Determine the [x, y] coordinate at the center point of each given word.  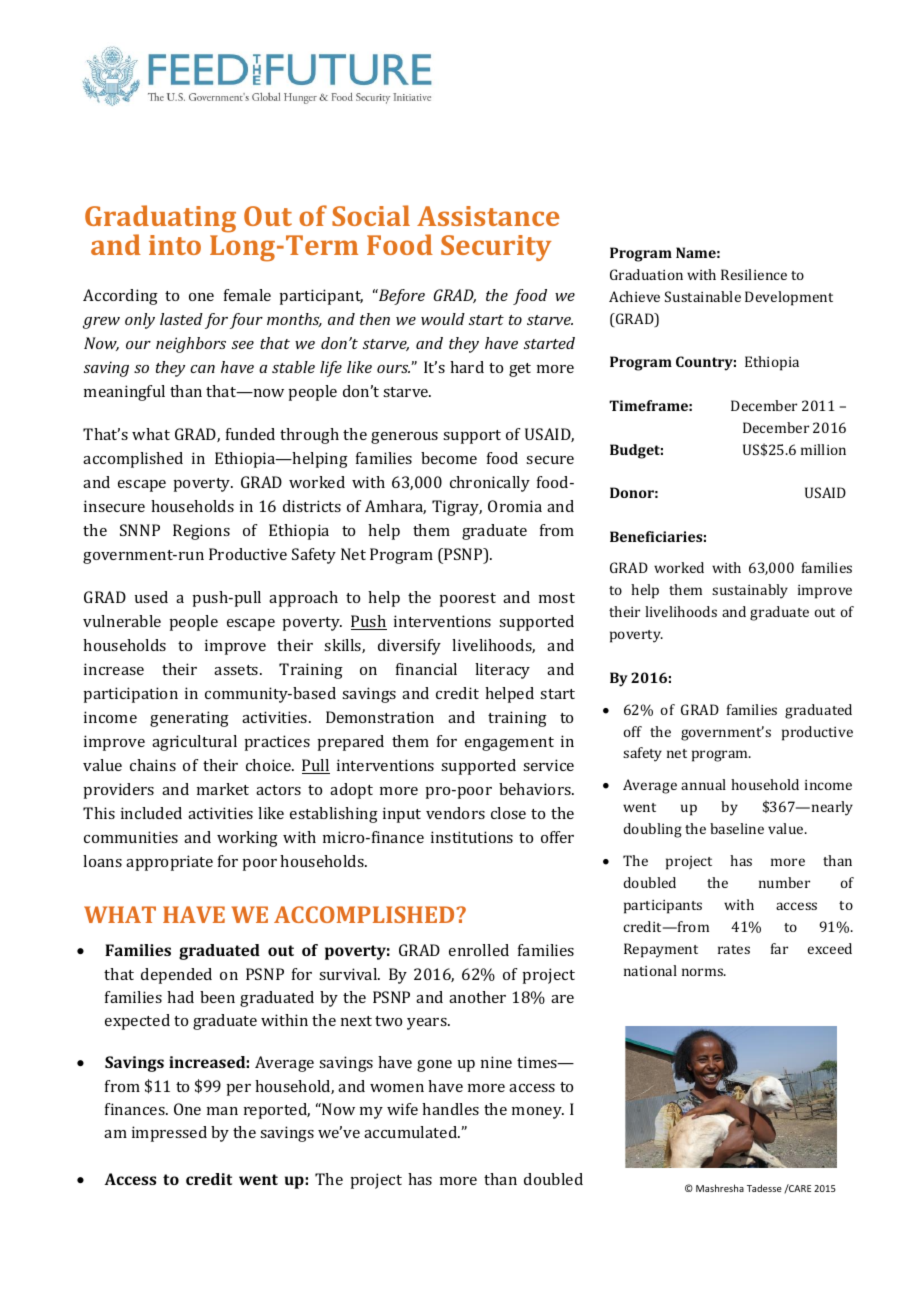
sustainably [750, 591]
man [222, 1111]
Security [496, 248]
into [175, 245]
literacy [502, 671]
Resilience [754, 274]
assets [237, 670]
